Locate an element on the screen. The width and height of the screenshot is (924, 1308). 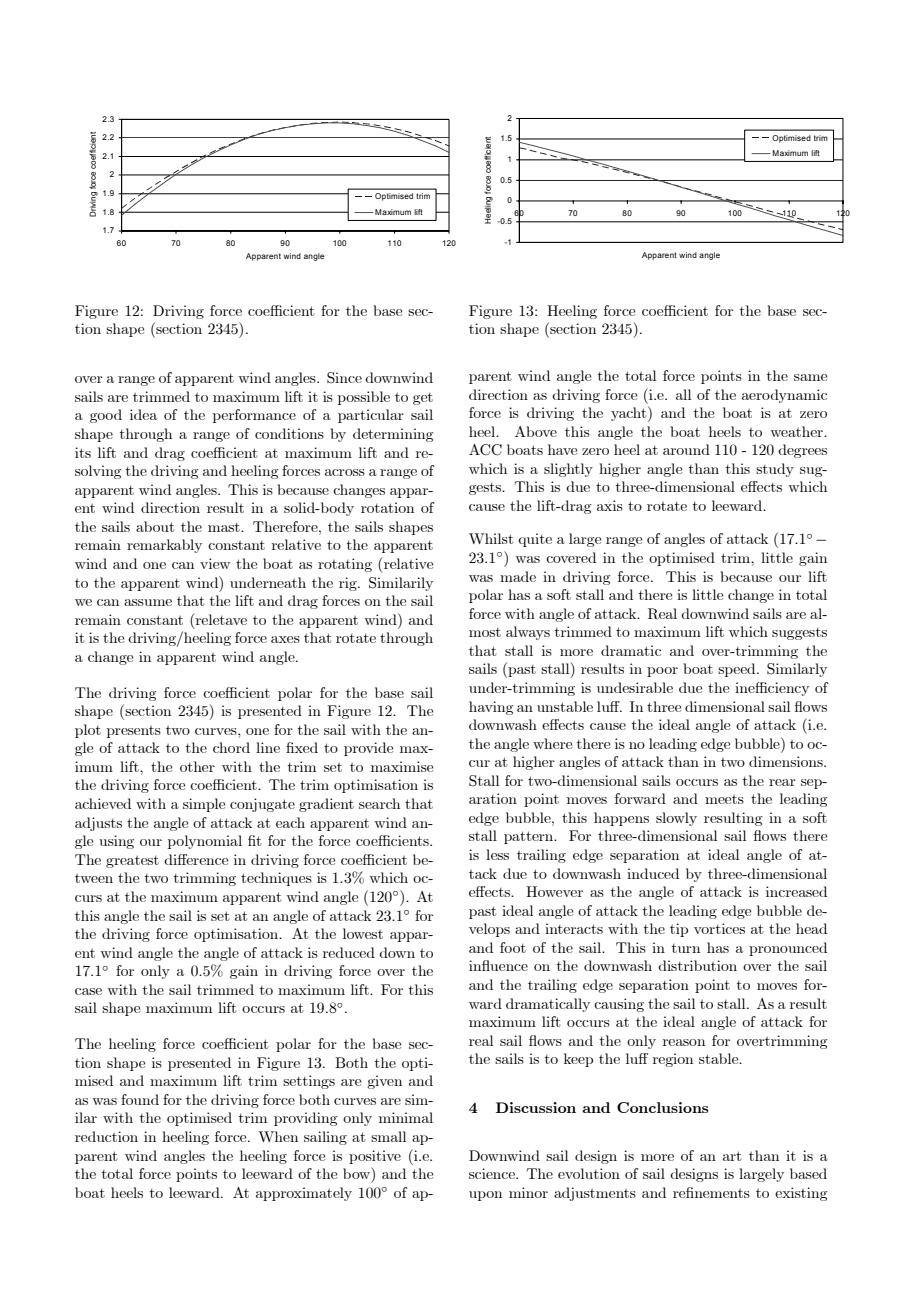
science is located at coordinates (493, 1173).
